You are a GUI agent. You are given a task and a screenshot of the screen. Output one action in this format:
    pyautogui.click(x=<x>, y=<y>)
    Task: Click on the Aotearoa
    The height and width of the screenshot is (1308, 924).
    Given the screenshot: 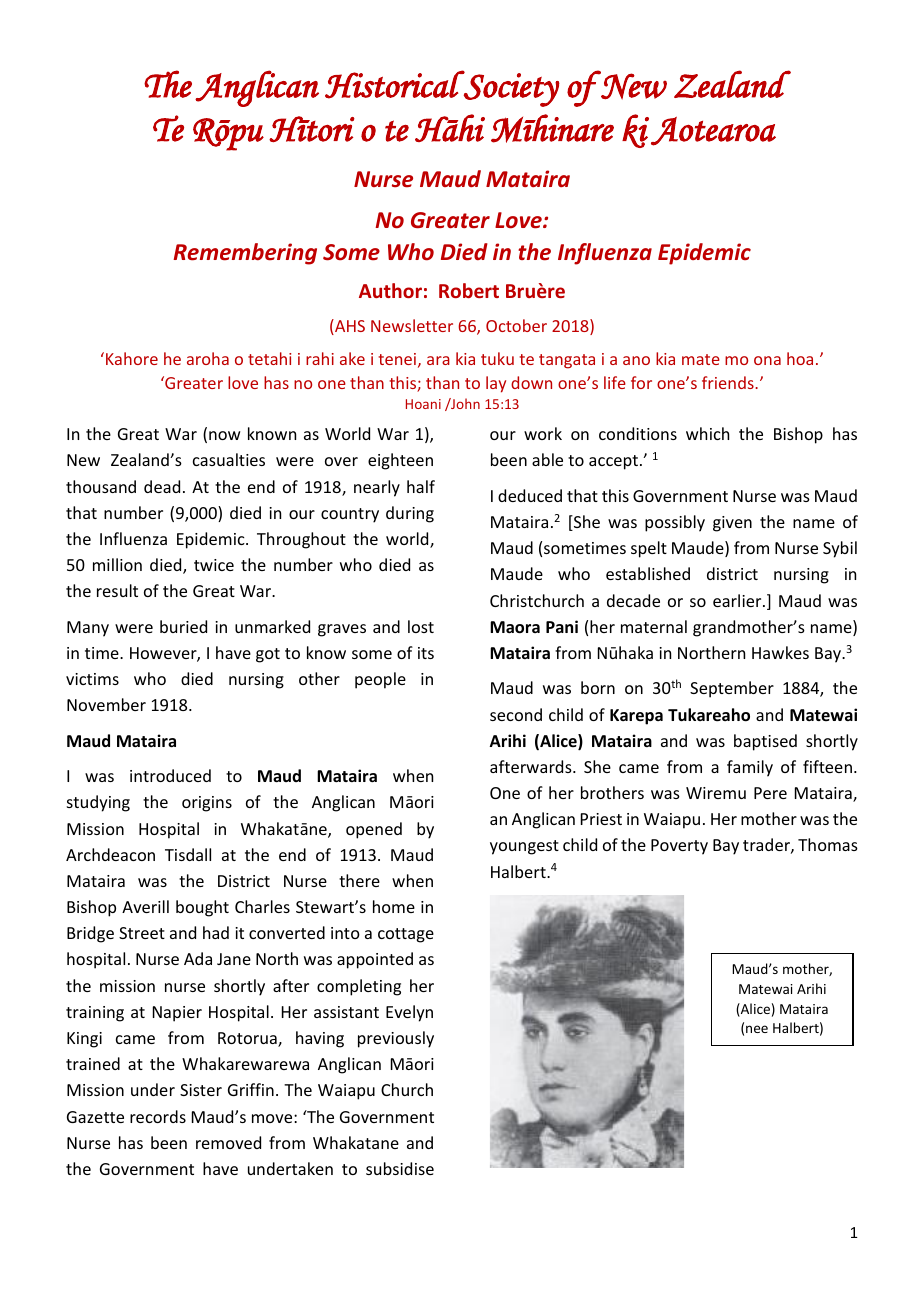 What is the action you would take?
    pyautogui.click(x=713, y=131)
